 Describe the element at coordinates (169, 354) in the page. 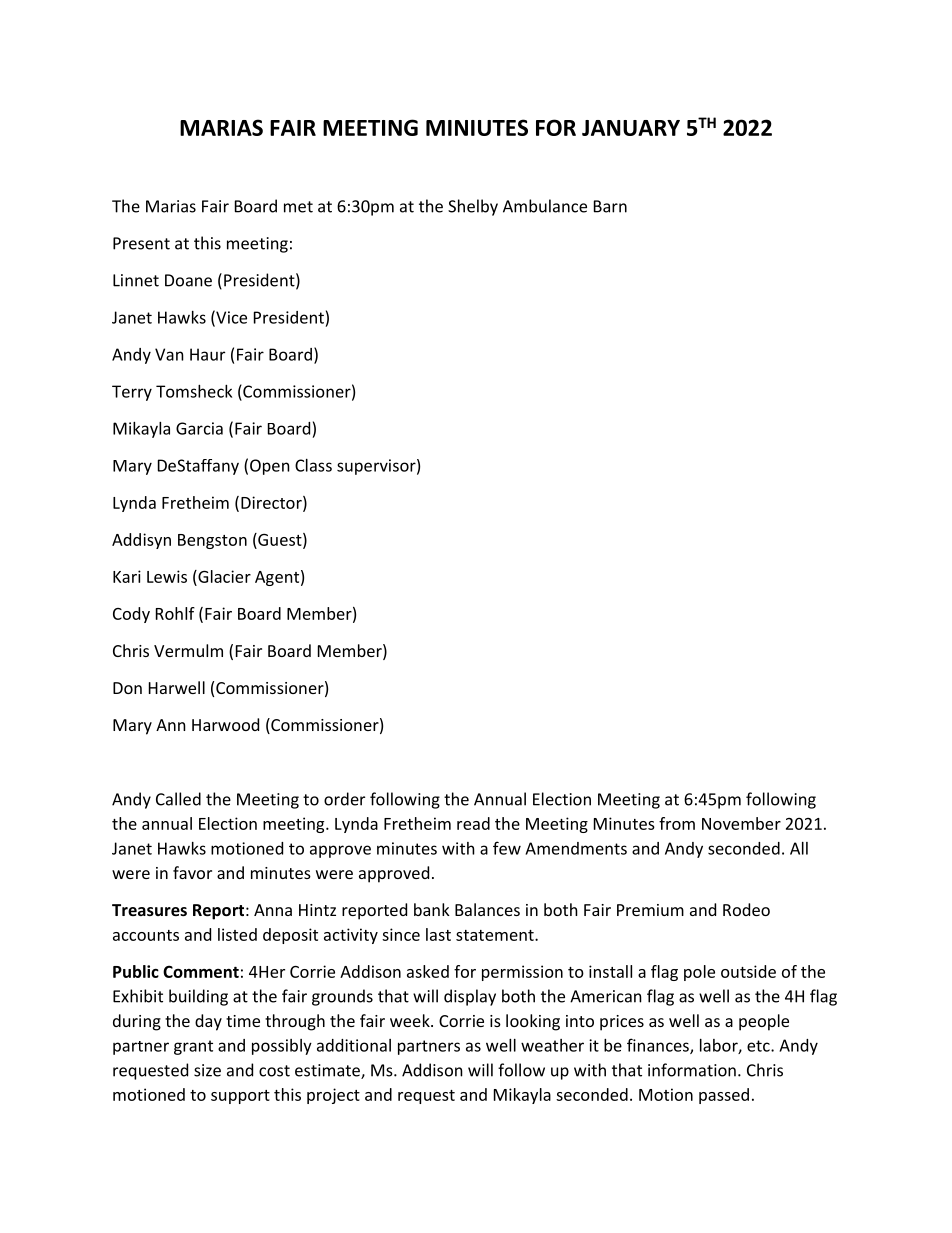

I see `Van` at that location.
